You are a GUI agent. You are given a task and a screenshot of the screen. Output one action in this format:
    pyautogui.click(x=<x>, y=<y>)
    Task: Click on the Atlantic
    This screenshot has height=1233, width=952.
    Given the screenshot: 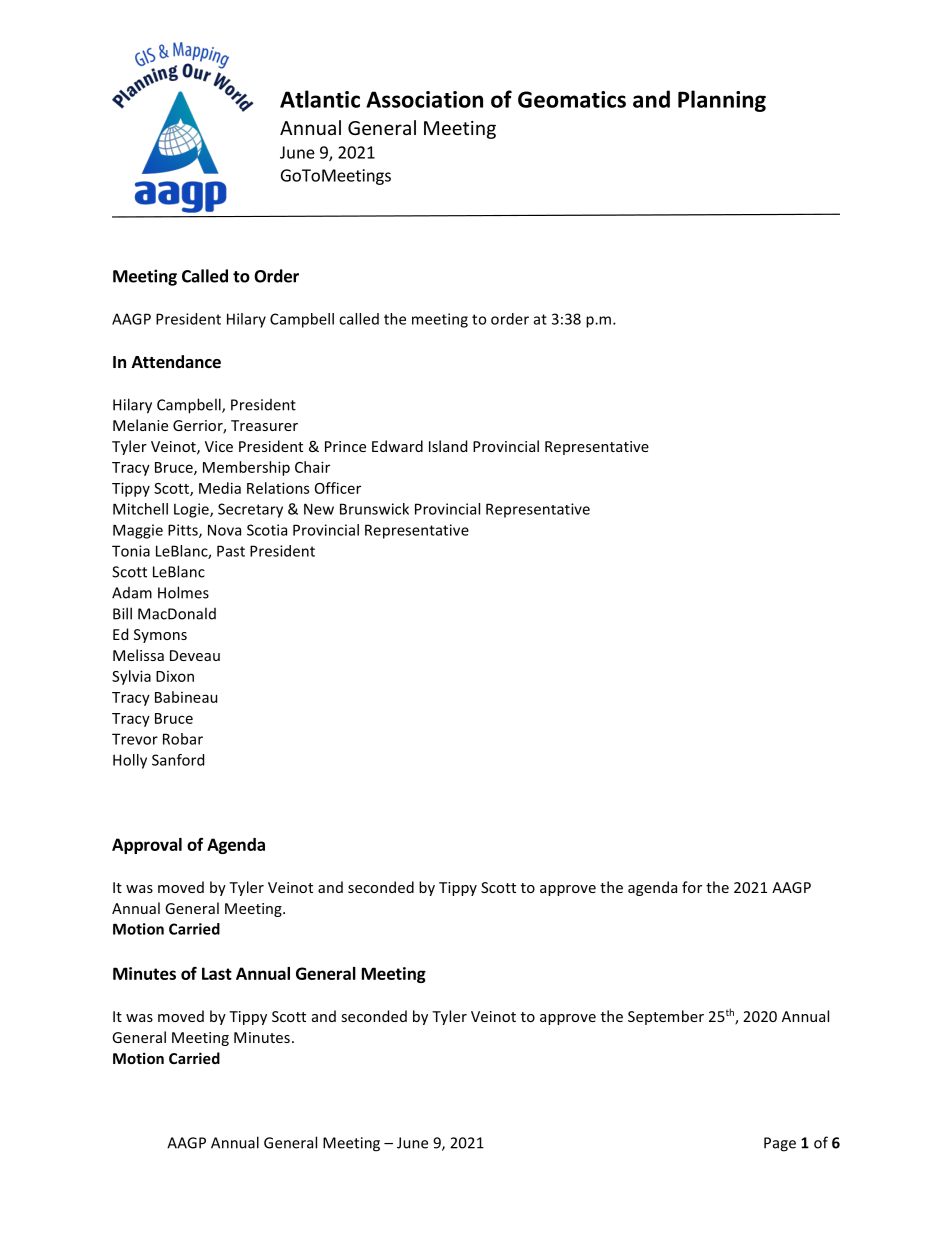 What is the action you would take?
    pyautogui.click(x=320, y=99)
